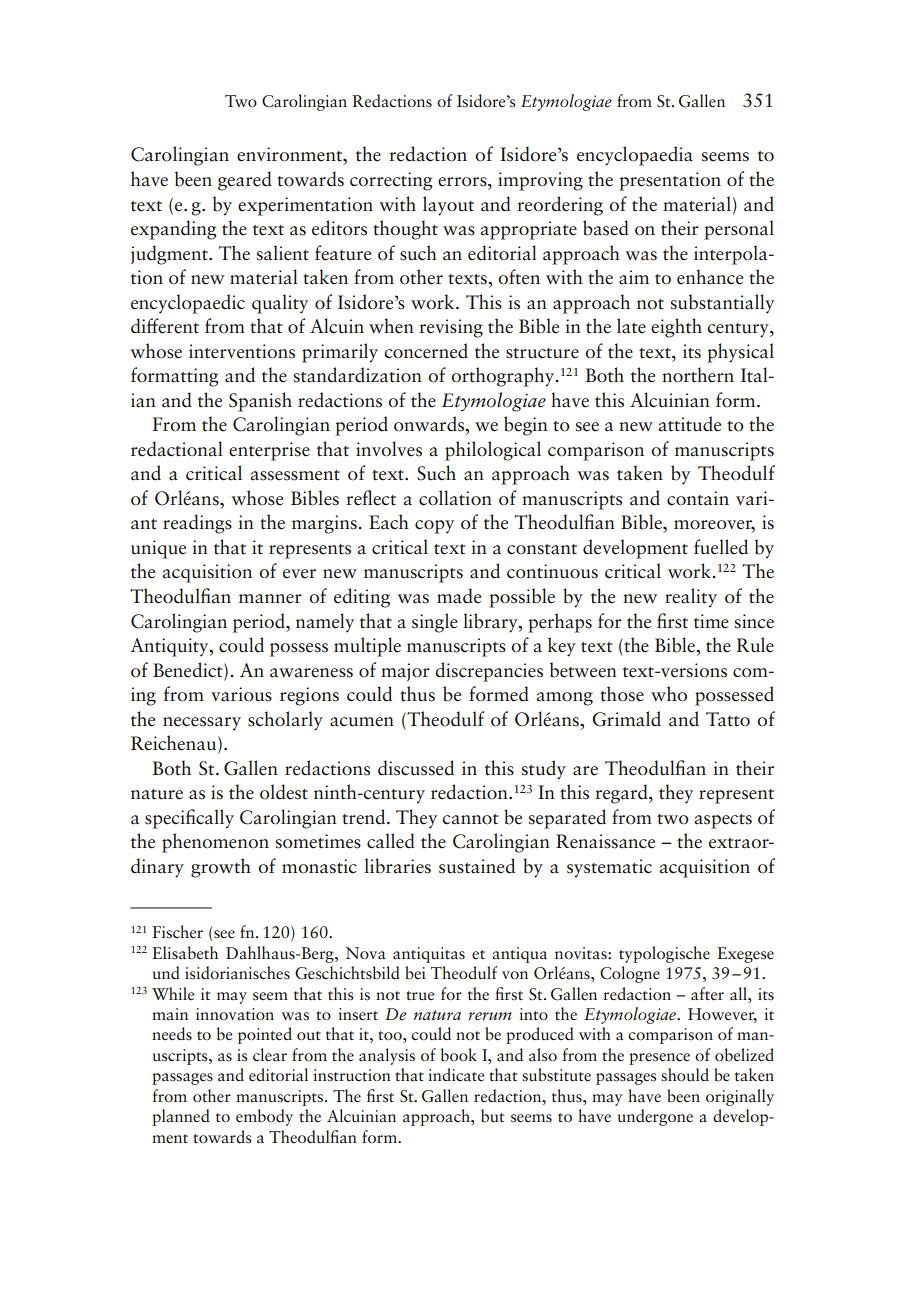  What do you see at coordinates (435, 623) in the screenshot?
I see `single` at bounding box center [435, 623].
